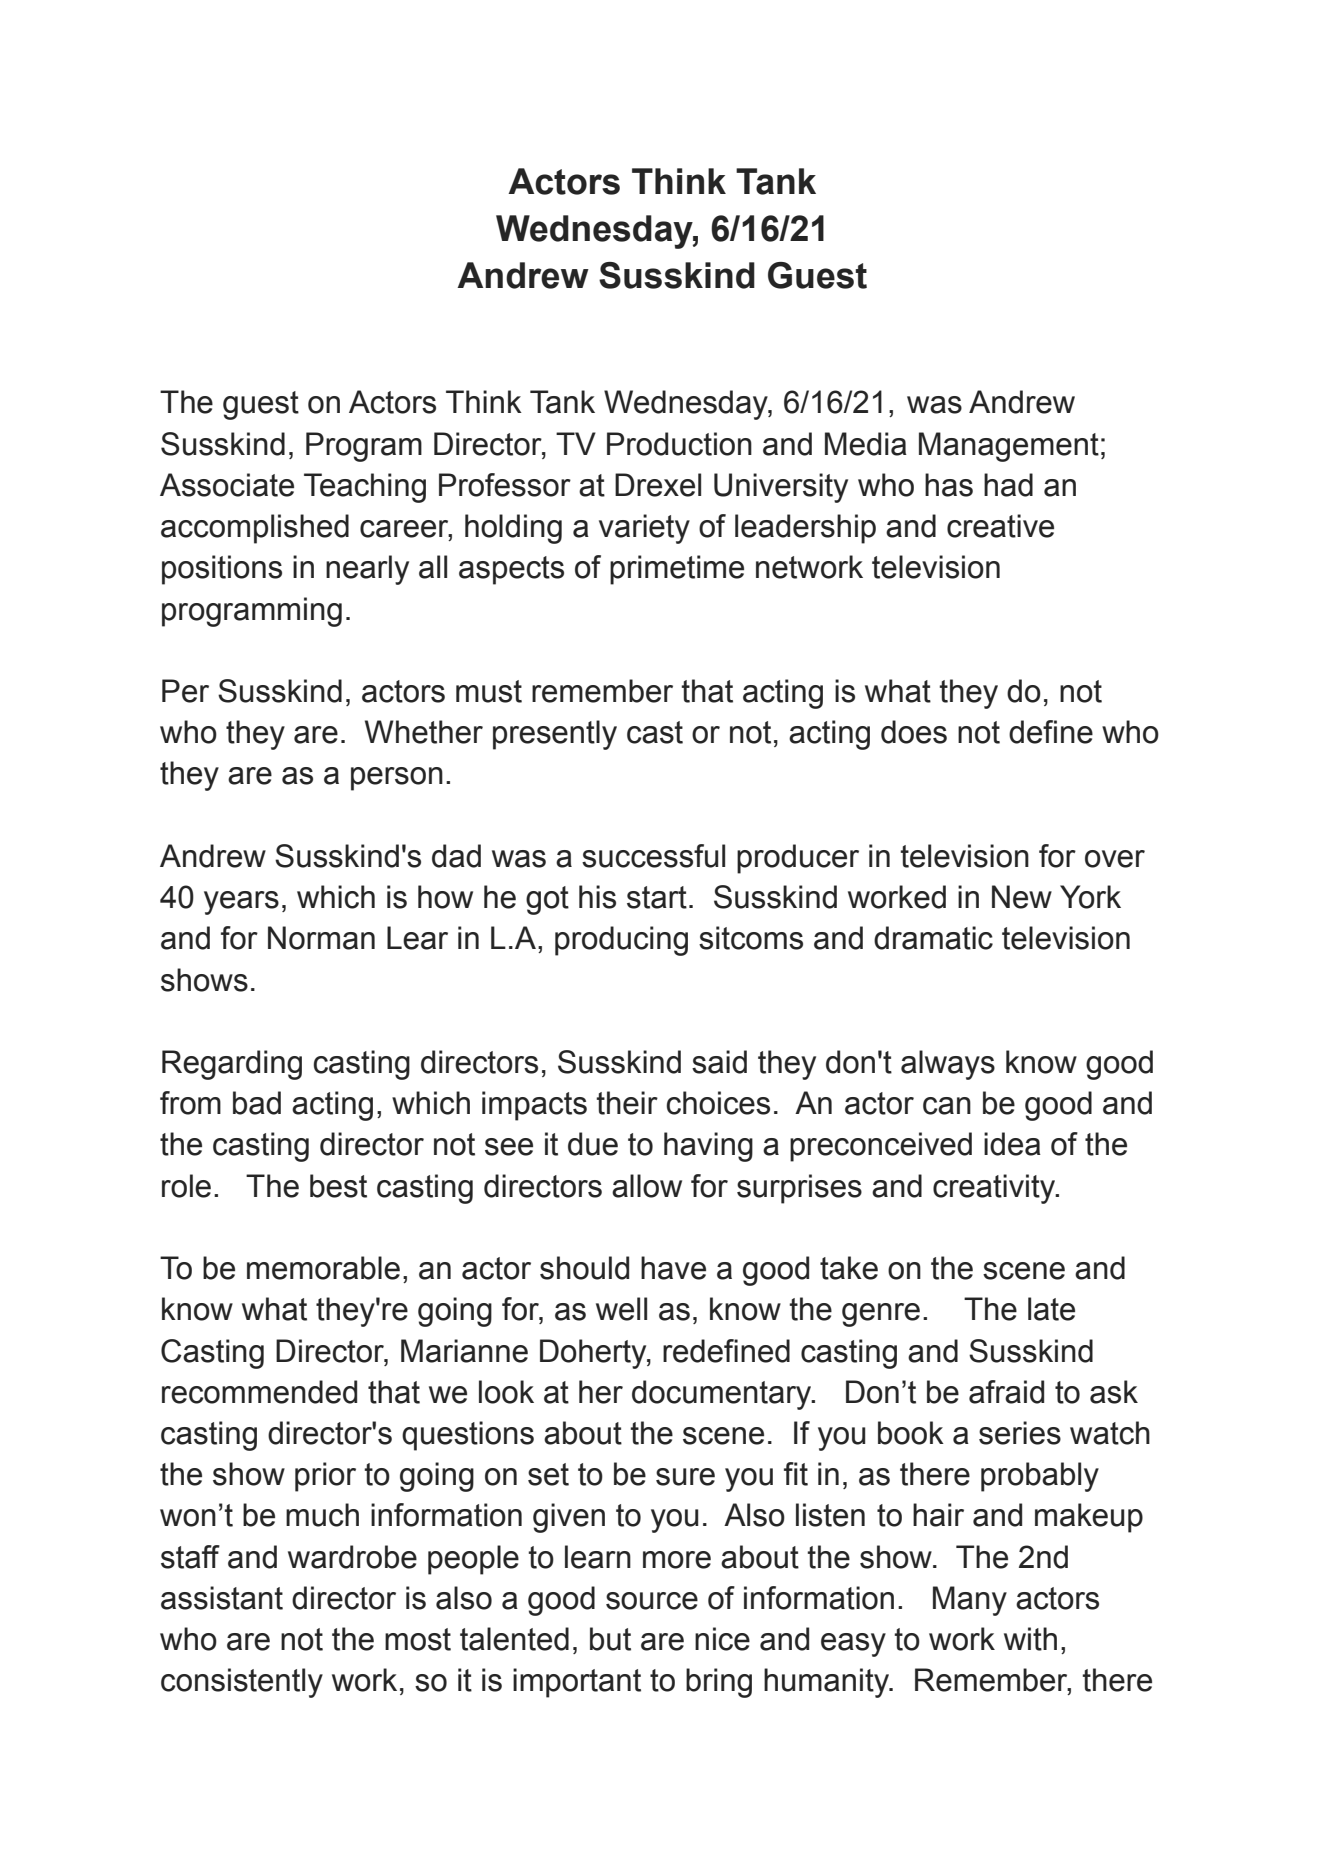 This screenshot has width=1327, height=1875. What do you see at coordinates (365, 488) in the screenshot?
I see `Teaching` at bounding box center [365, 488].
